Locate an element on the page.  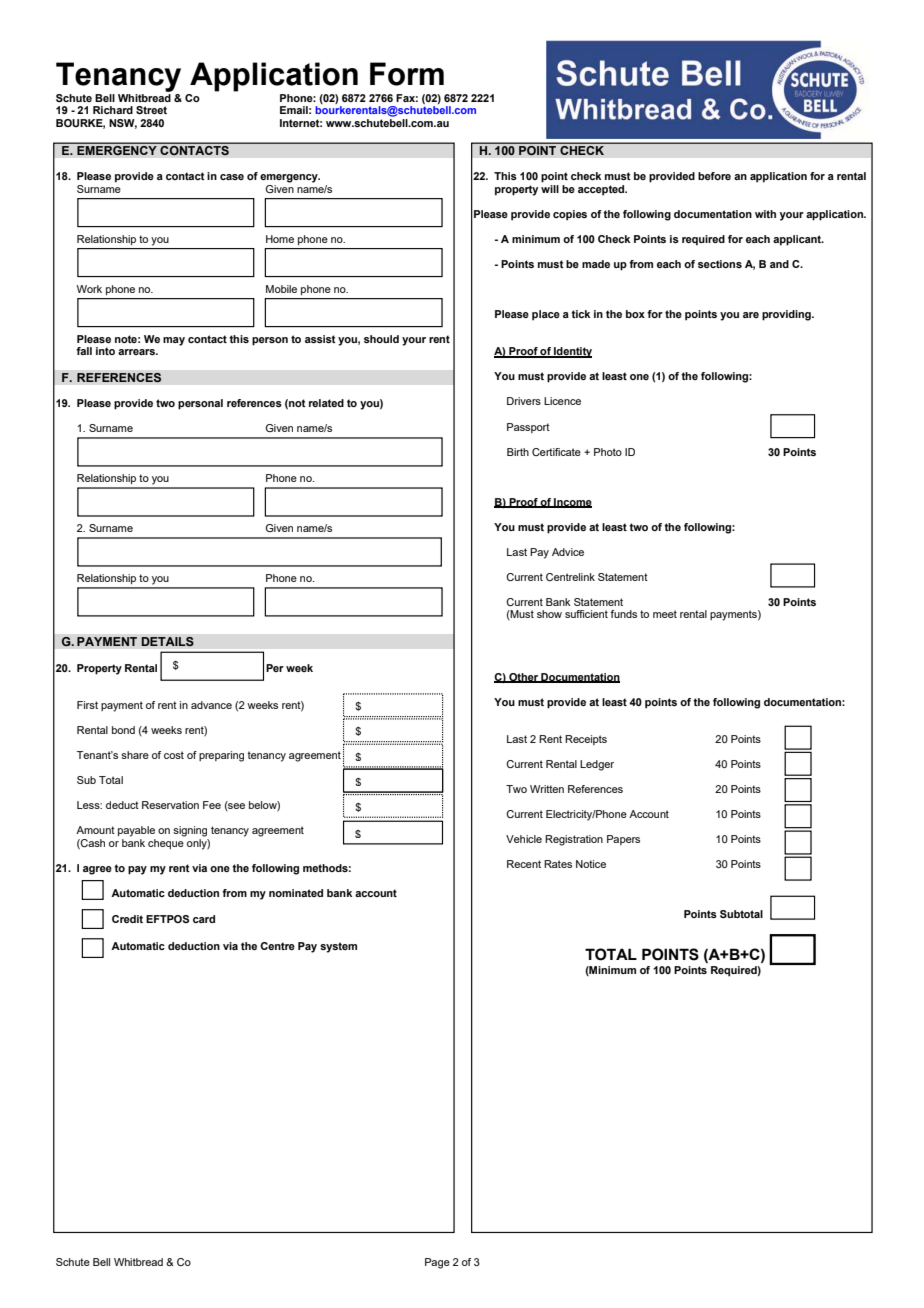
DETAILS is located at coordinates (167, 641).
